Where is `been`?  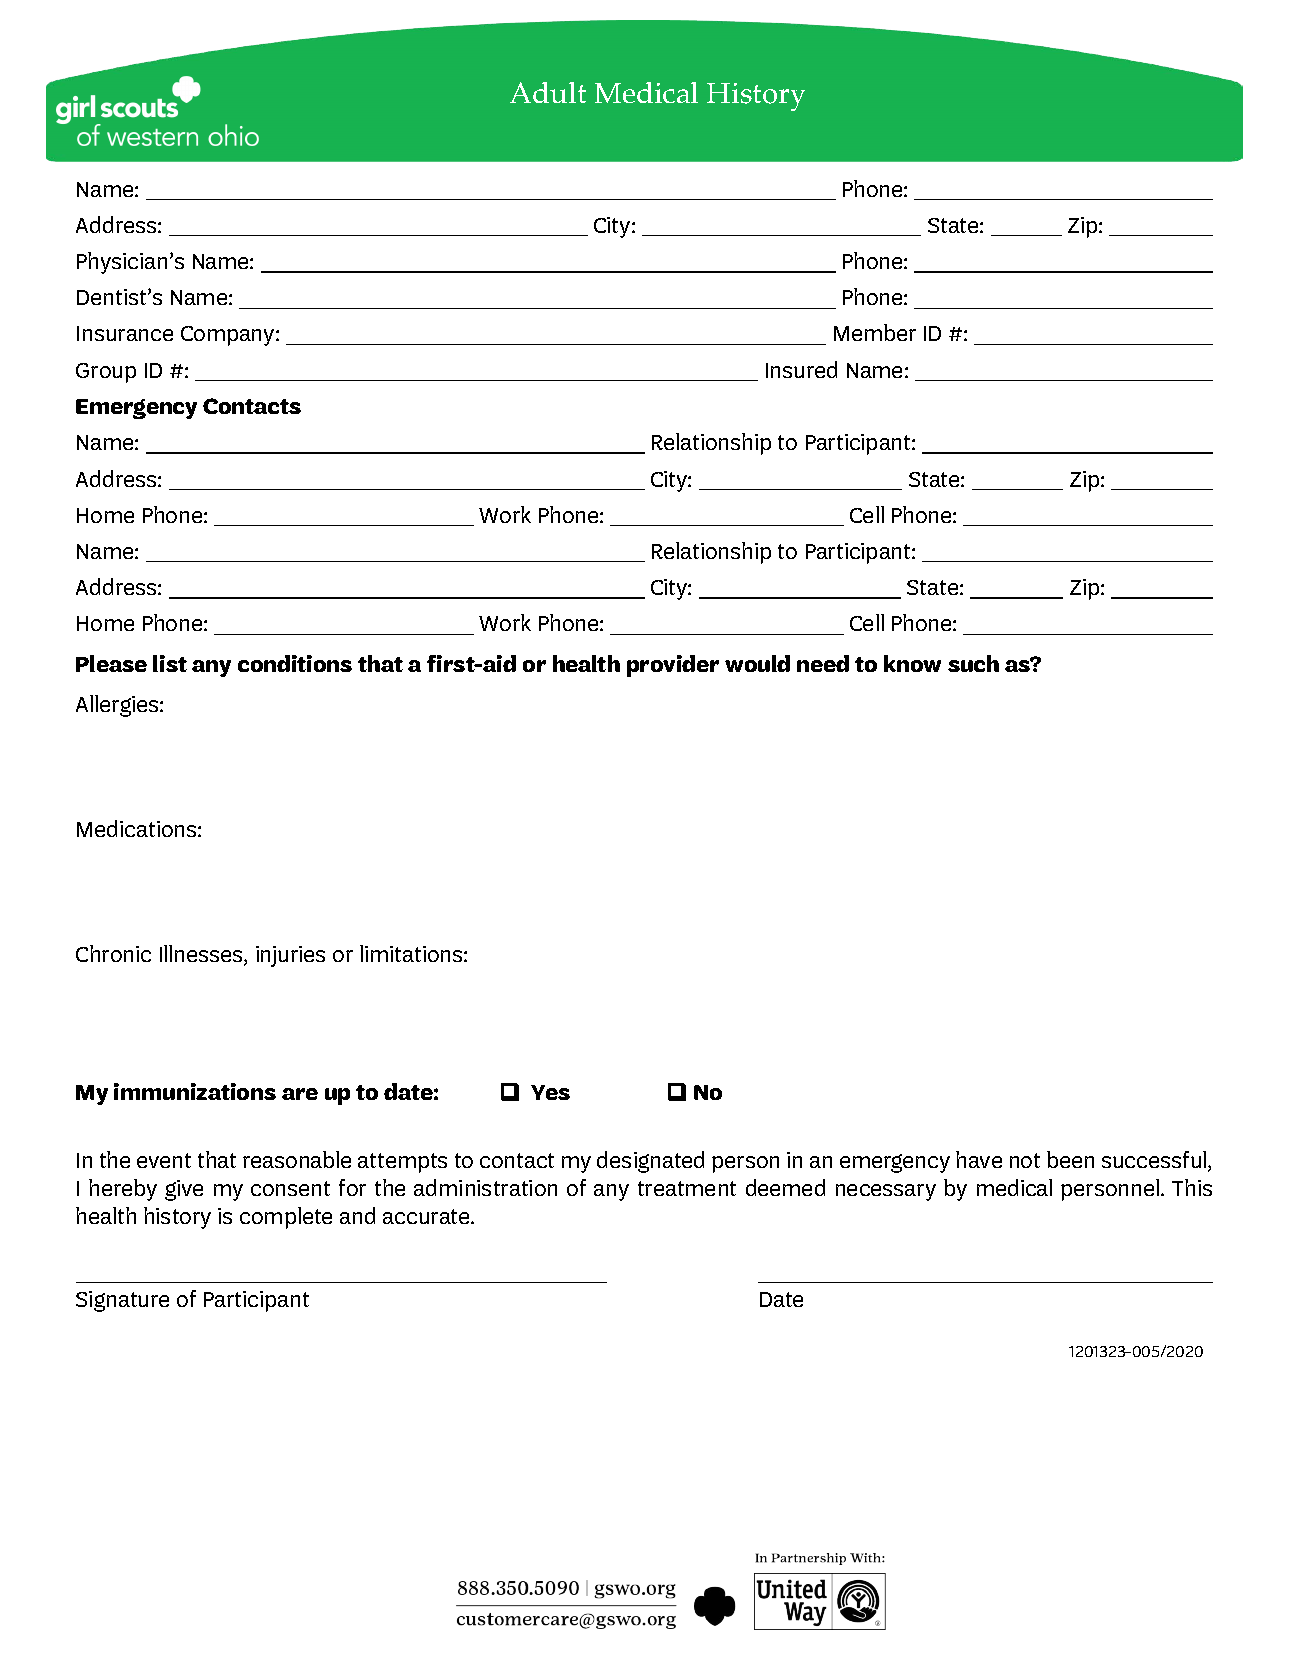
been is located at coordinates (1070, 1159).
